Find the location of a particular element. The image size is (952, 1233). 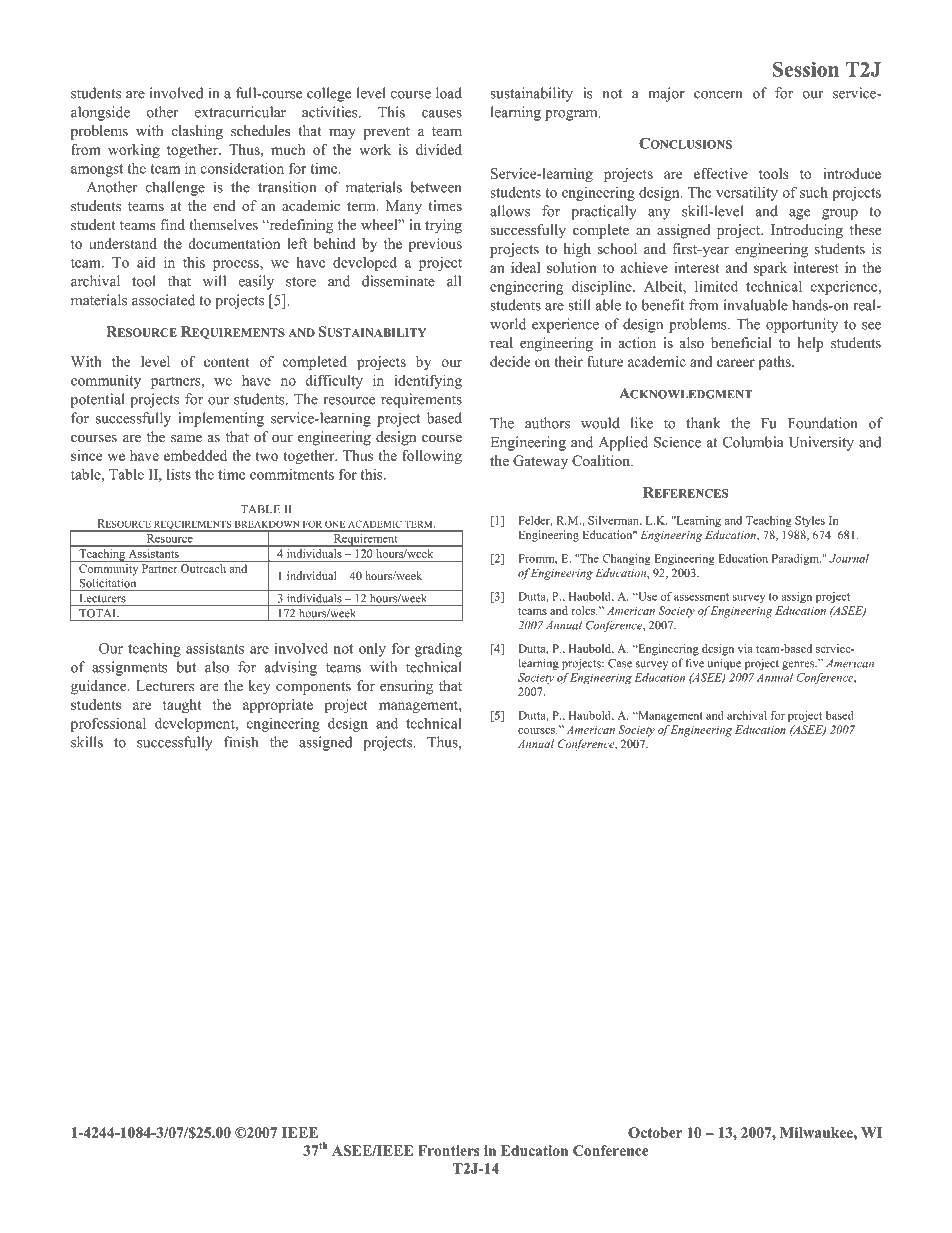

concern is located at coordinates (718, 95).
